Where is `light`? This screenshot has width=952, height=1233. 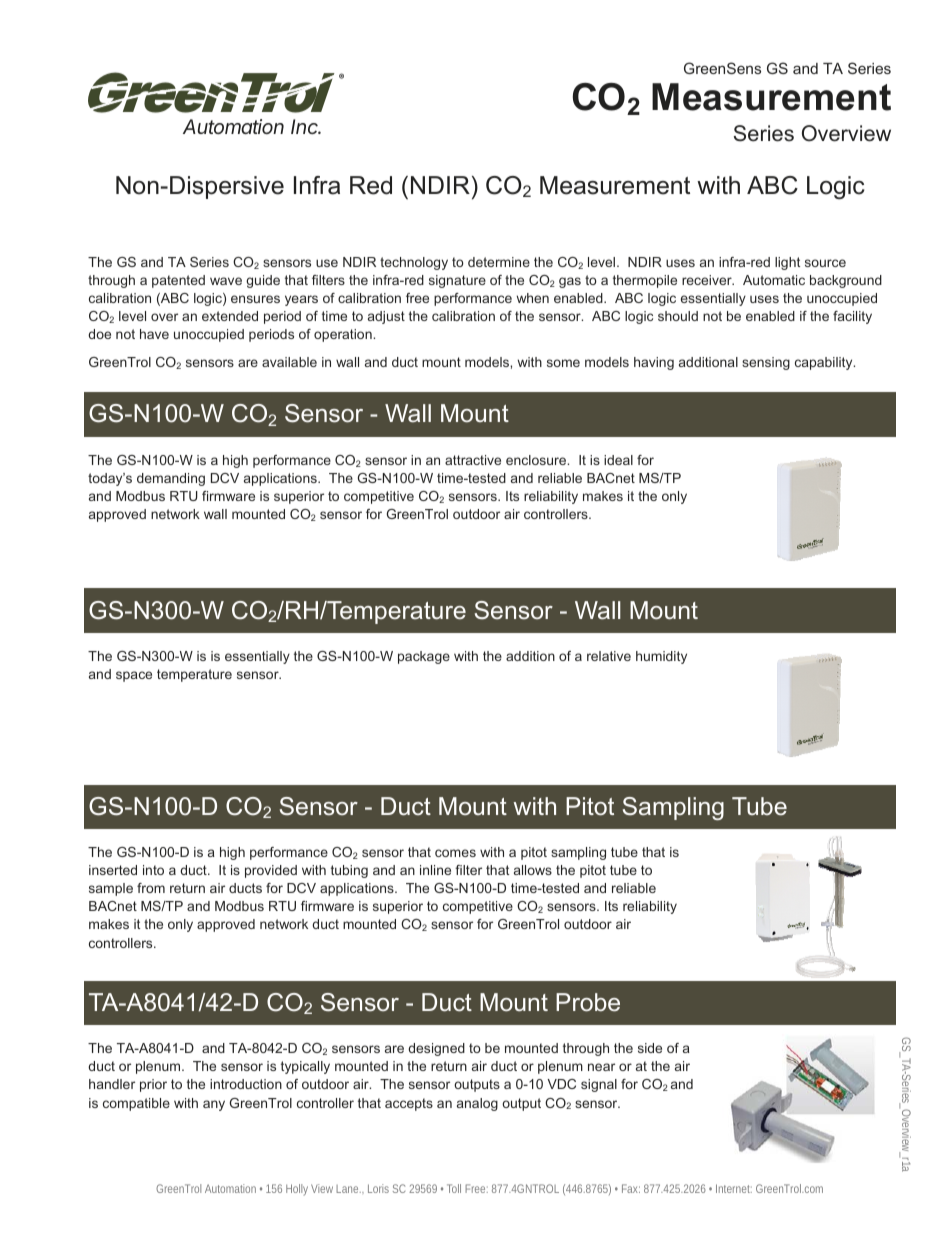 light is located at coordinates (787, 263).
